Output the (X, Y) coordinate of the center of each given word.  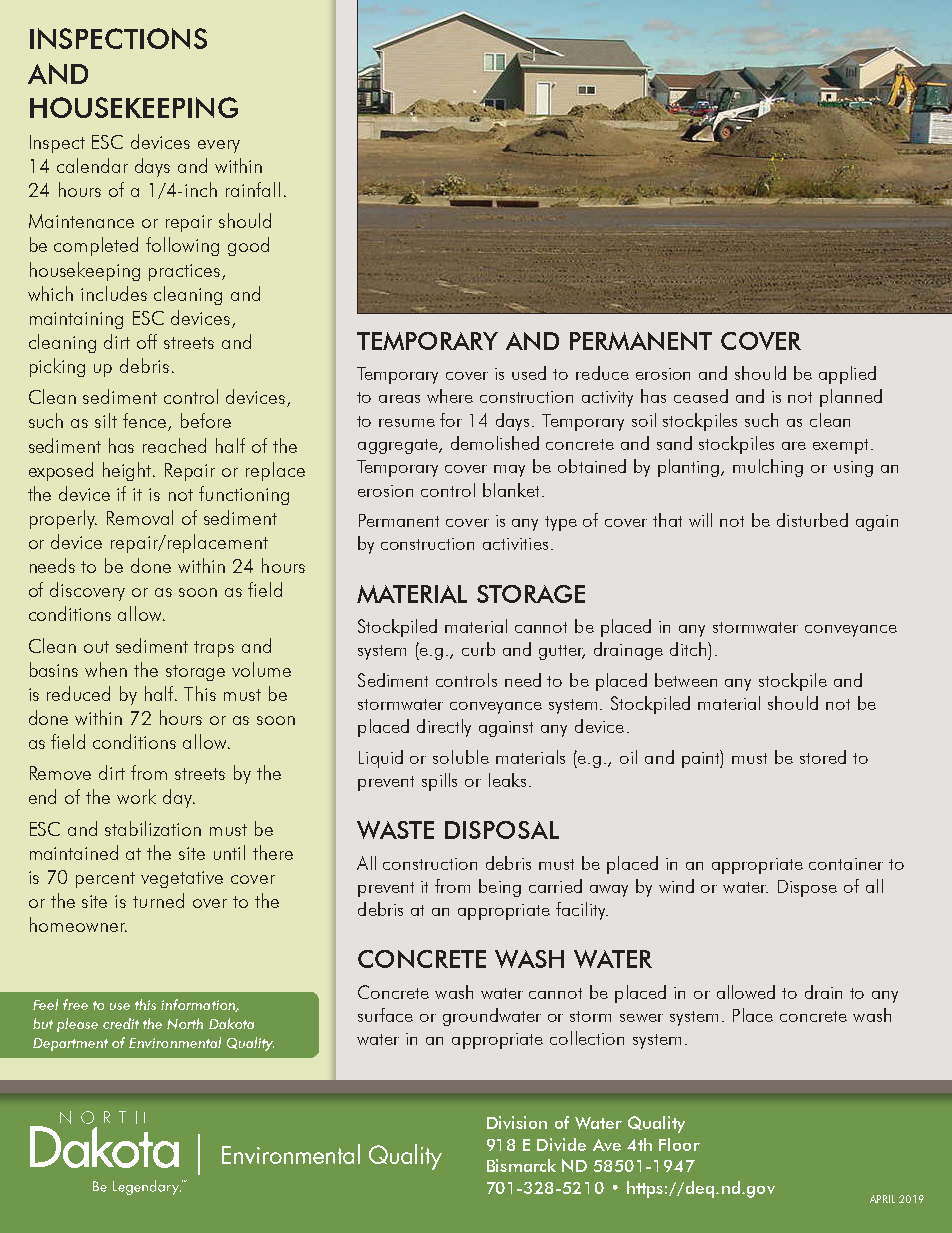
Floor (679, 1144)
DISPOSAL (502, 830)
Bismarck (521, 1165)
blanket (511, 490)
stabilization (153, 828)
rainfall (253, 189)
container (846, 864)
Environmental (175, 1042)
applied (847, 375)
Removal (140, 517)
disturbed (812, 520)
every (219, 146)
